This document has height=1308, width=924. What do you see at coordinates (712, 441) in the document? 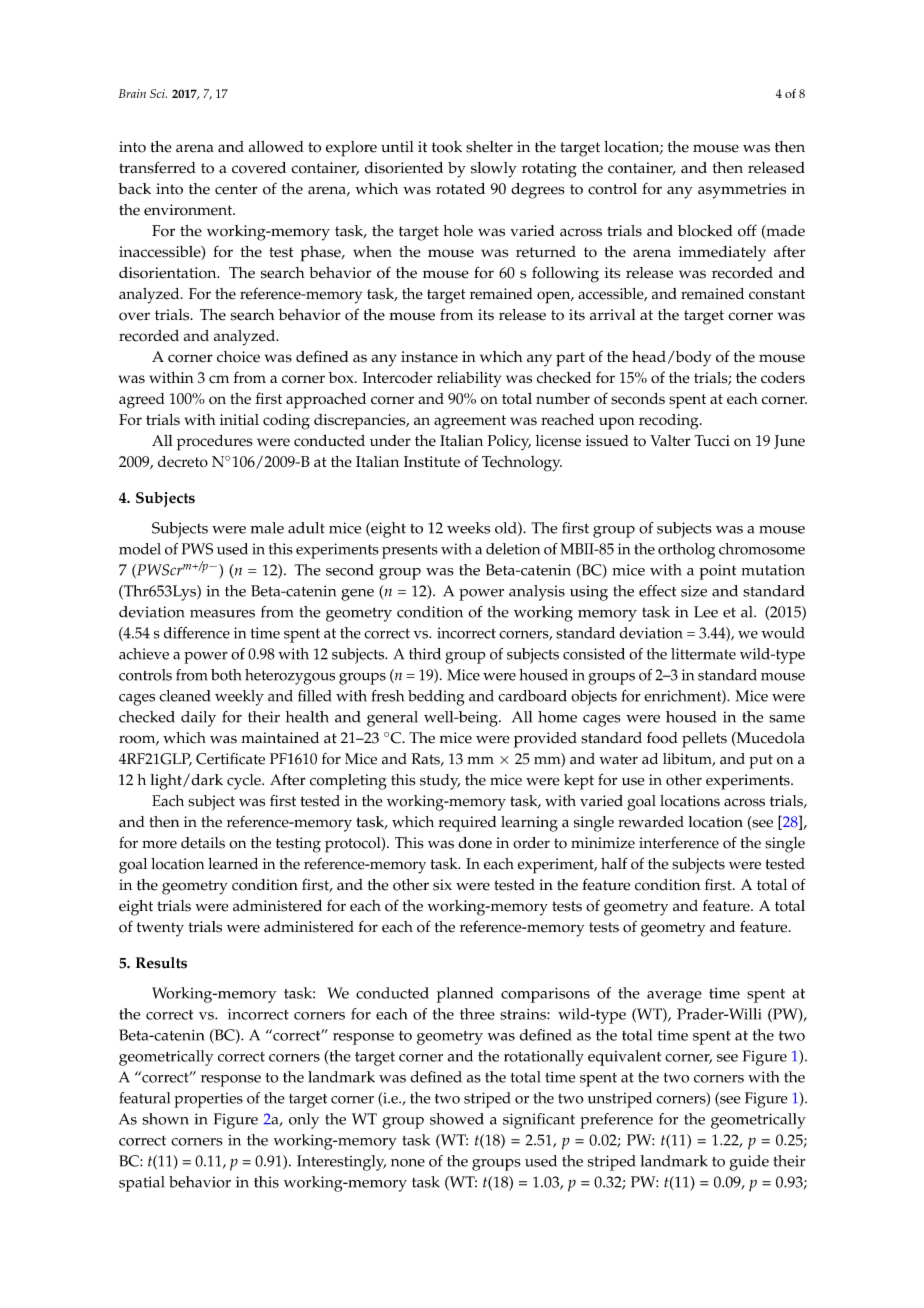
I see `Tucci` at bounding box center [712, 441].
